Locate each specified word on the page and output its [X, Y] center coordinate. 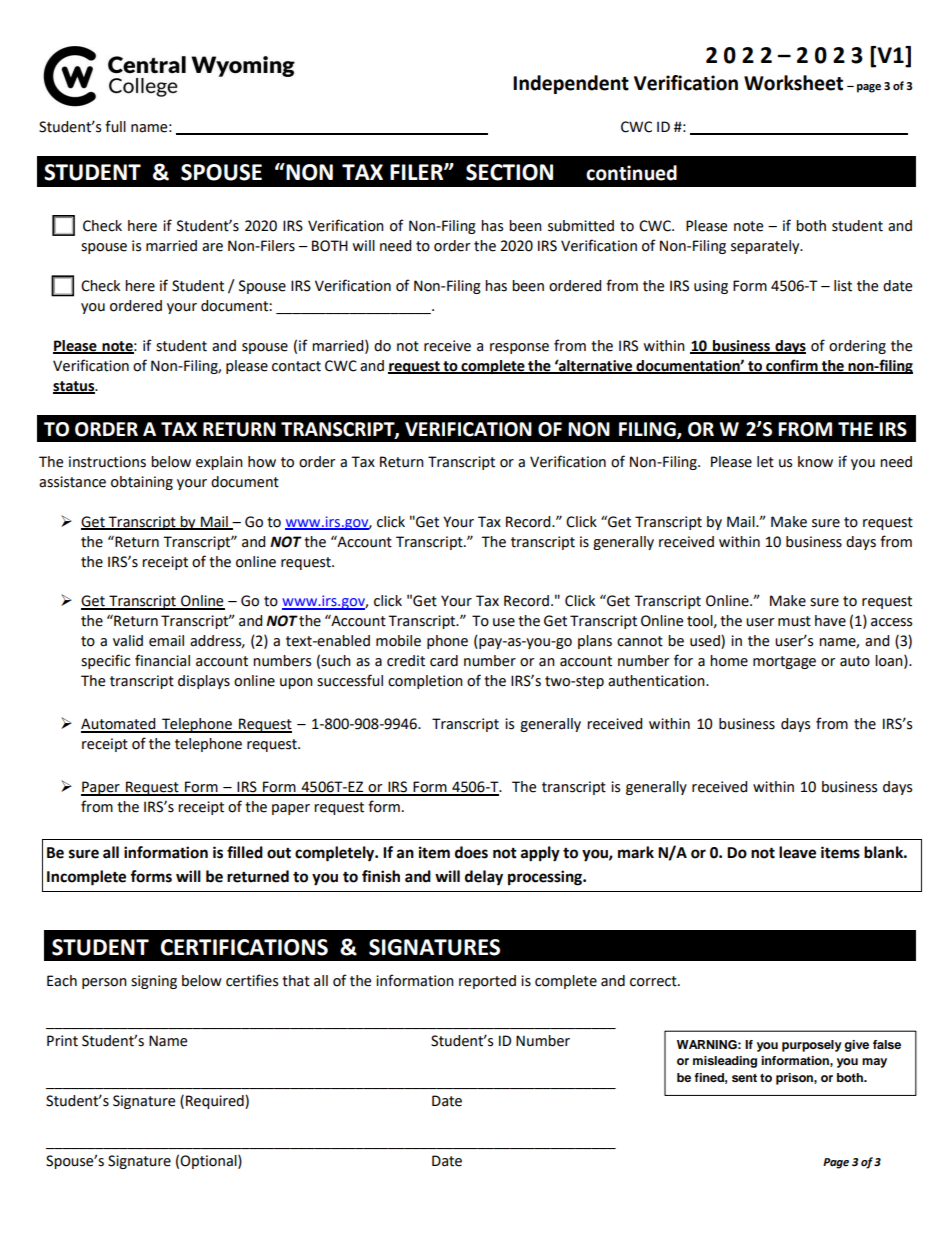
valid [128, 641]
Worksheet [793, 83]
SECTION [509, 172]
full [115, 126]
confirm [792, 366]
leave [797, 852]
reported [487, 982]
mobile [398, 641]
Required [216, 1102]
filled [245, 852]
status [75, 387]
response [519, 348]
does [471, 852]
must [794, 621]
